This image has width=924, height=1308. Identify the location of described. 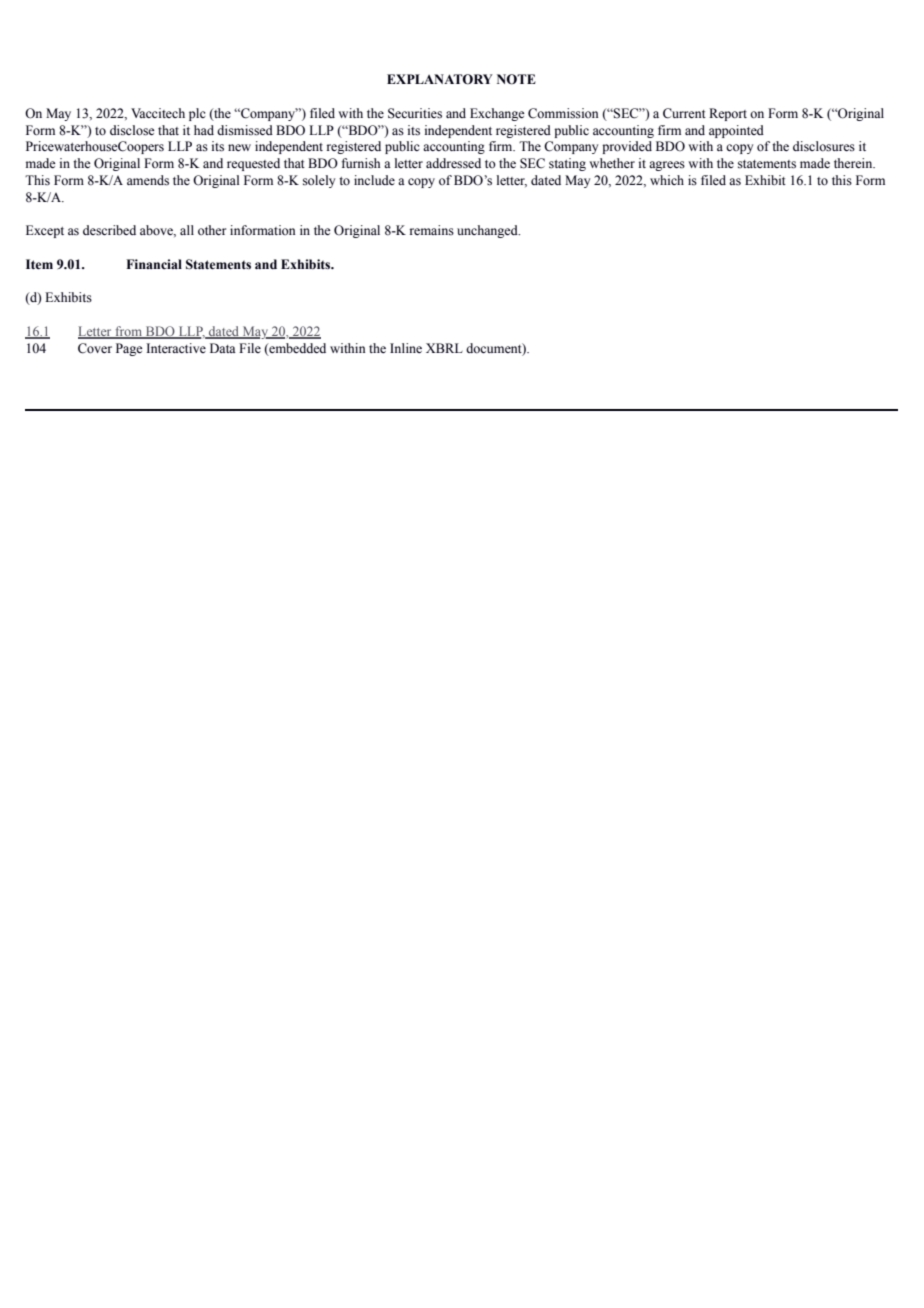
(109, 230).
